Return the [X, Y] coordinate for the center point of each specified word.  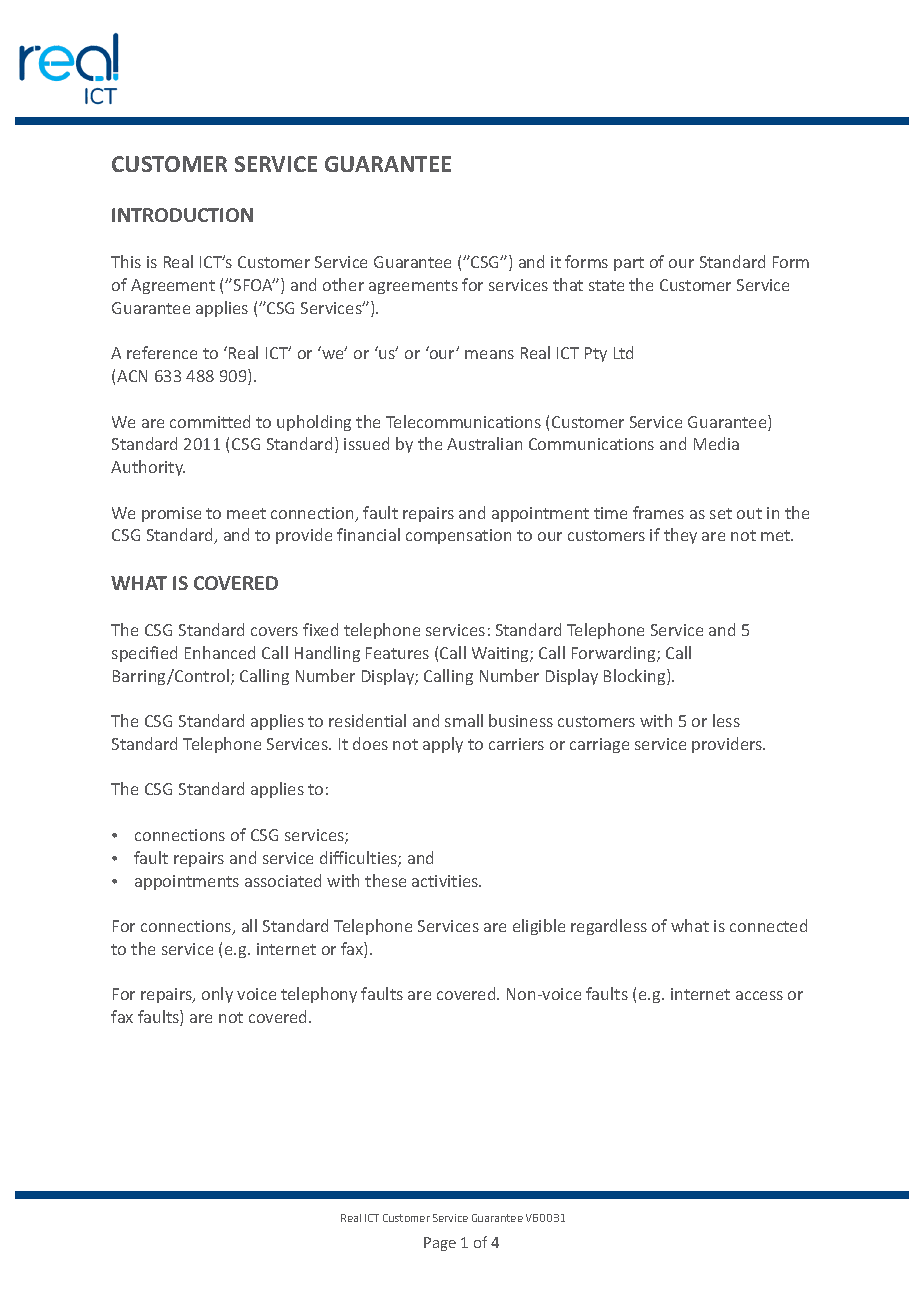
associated [283, 880]
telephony [319, 995]
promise [171, 514]
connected [768, 925]
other [343, 284]
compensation [458, 536]
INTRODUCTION [182, 215]
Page [440, 1244]
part [629, 264]
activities [446, 881]
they [680, 536]
